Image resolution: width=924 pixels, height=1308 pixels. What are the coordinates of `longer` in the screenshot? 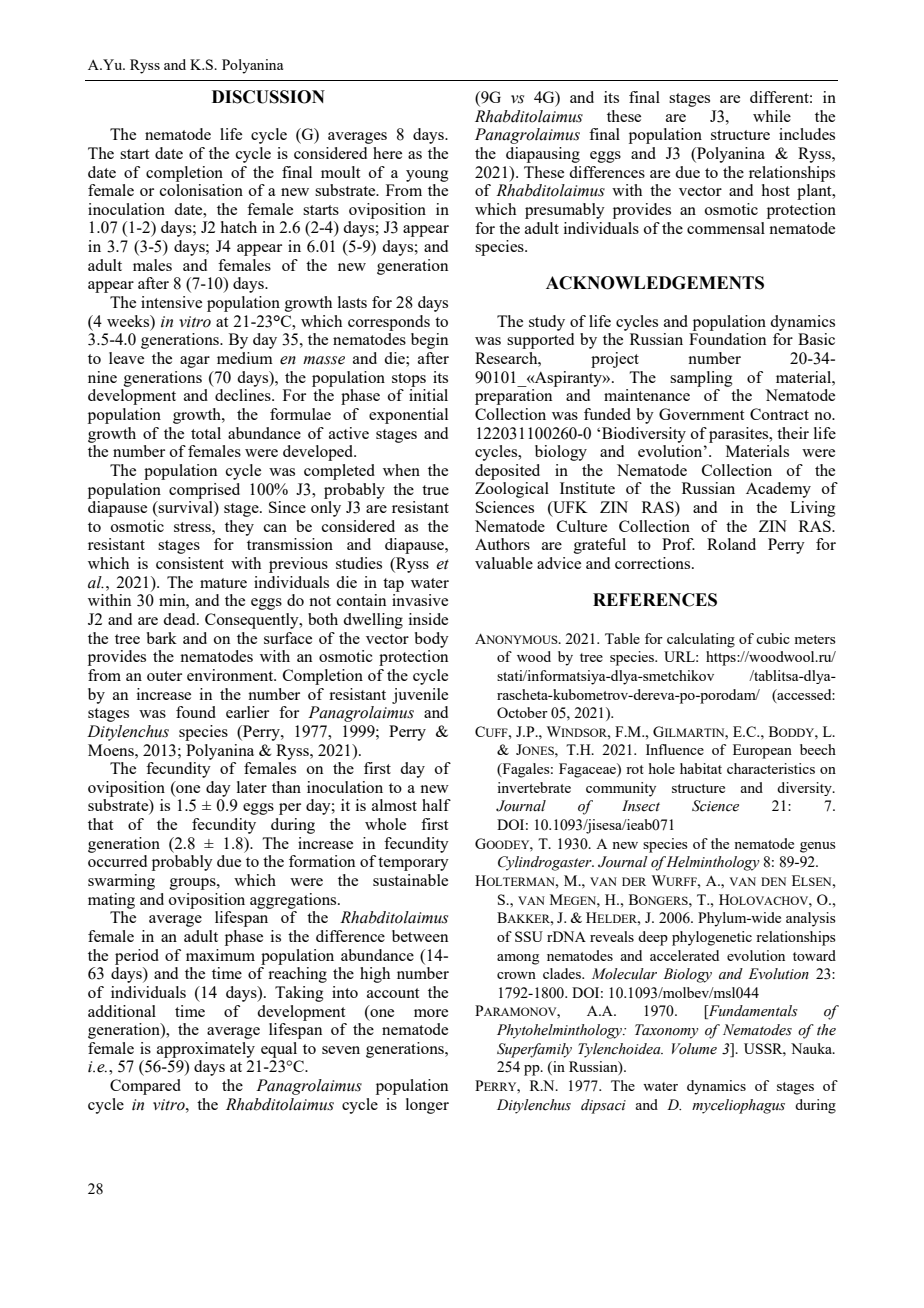 It's located at (427, 1106).
